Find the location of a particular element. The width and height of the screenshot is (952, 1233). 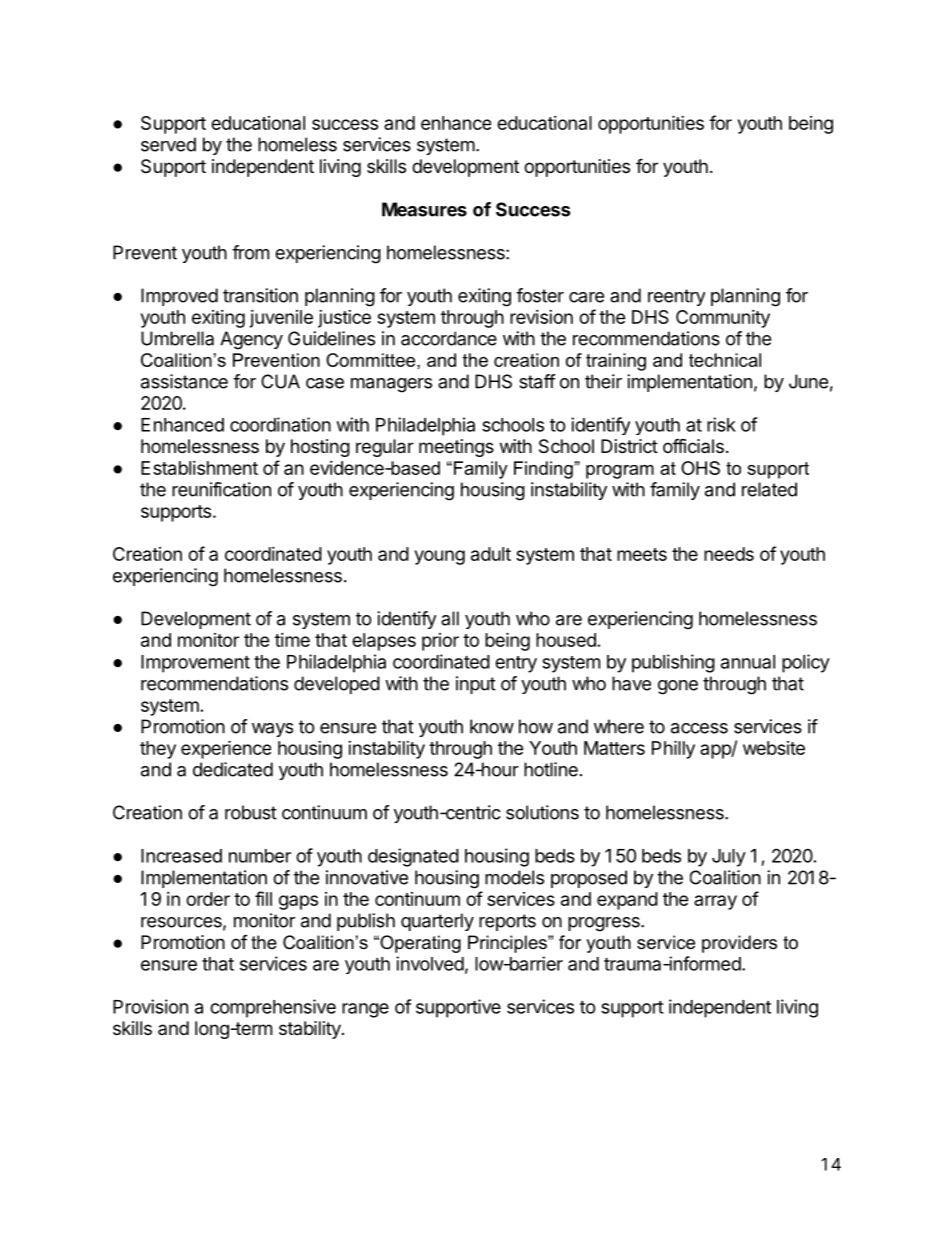

ways is located at coordinates (272, 730).
